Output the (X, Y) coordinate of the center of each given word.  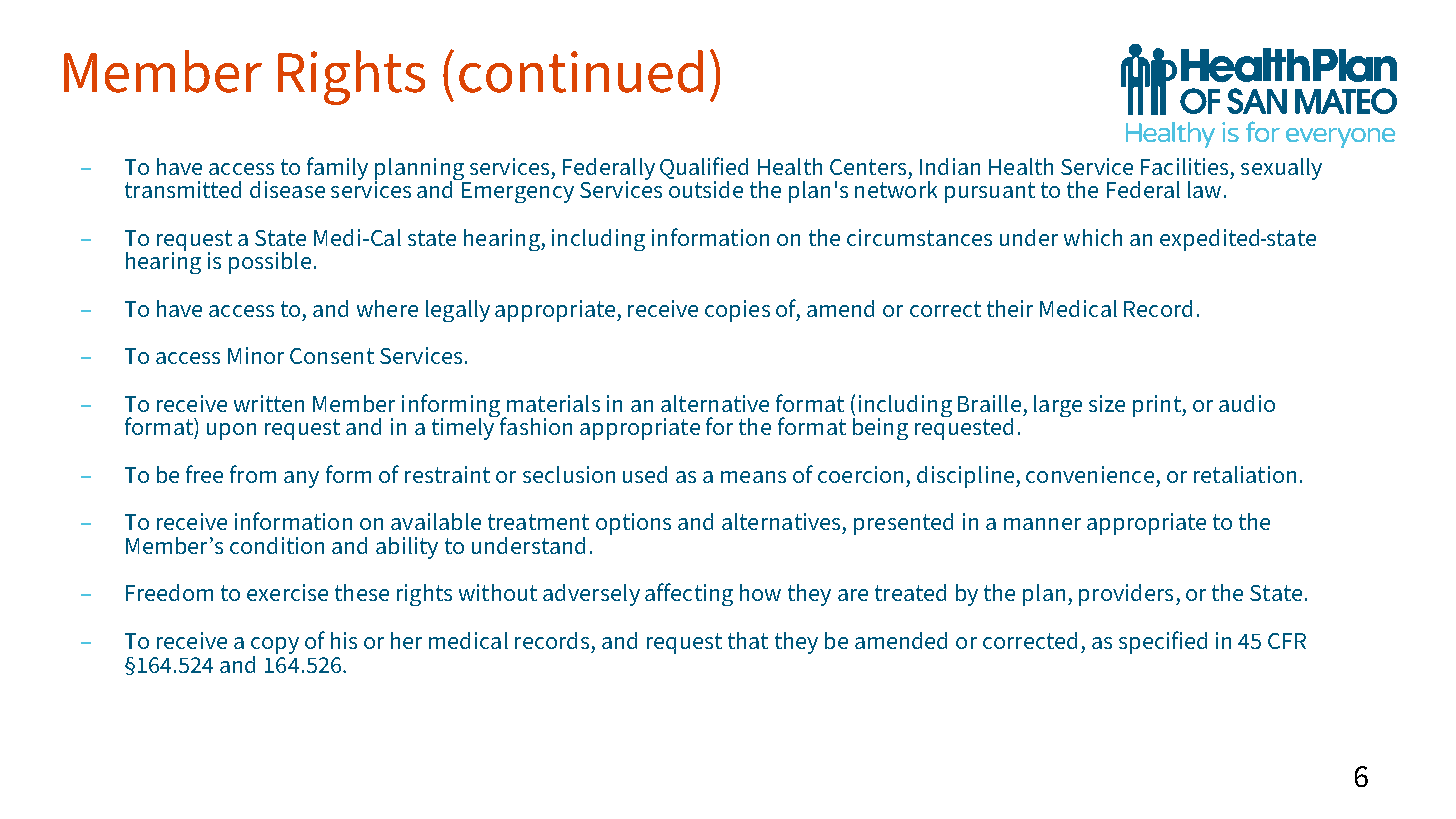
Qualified (704, 169)
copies (737, 311)
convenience (1090, 474)
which (1093, 237)
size (1107, 403)
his (344, 640)
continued (581, 71)
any (301, 479)
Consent (332, 356)
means (753, 477)
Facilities (1184, 166)
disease (287, 189)
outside (706, 189)
